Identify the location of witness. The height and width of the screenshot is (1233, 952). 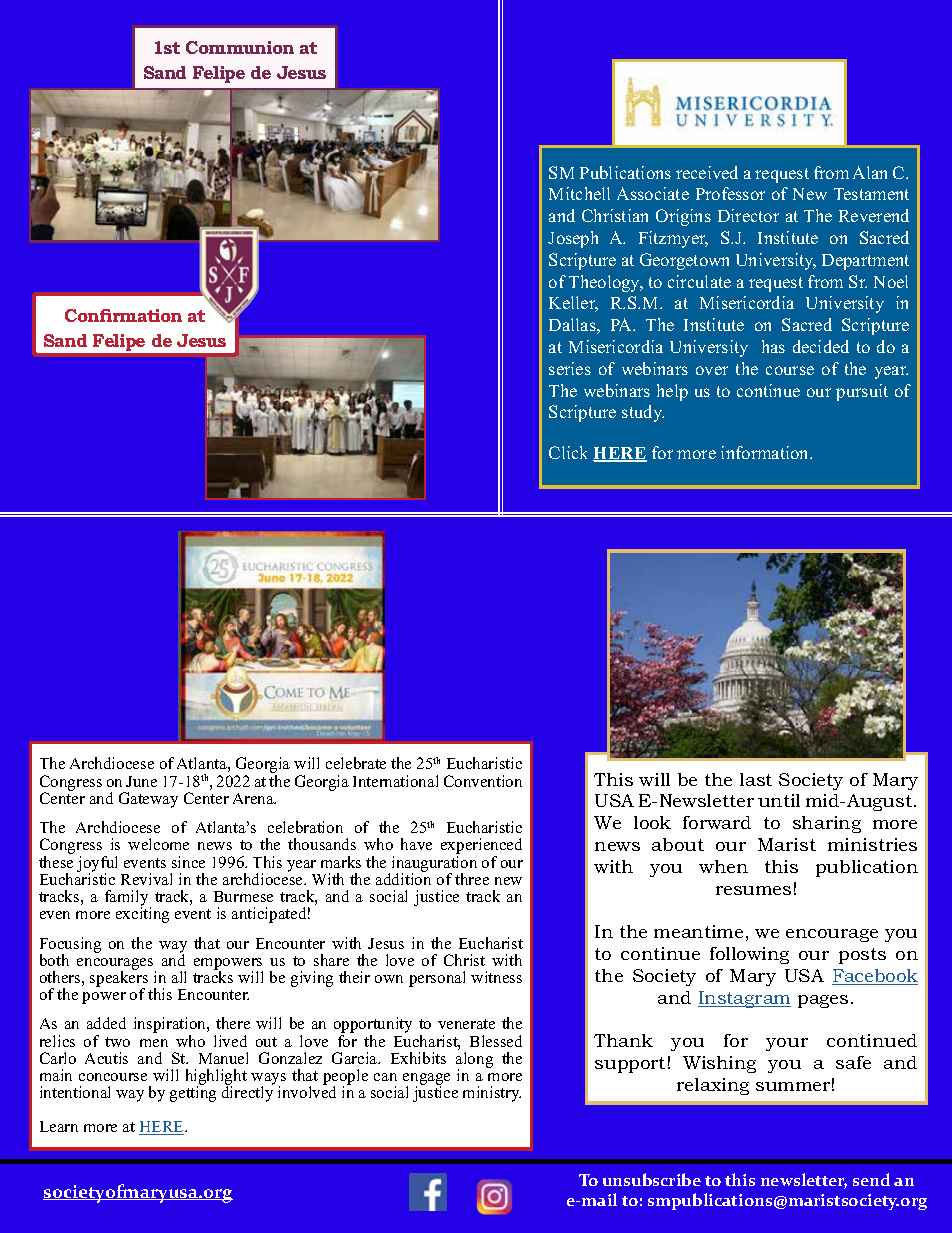
(496, 977).
